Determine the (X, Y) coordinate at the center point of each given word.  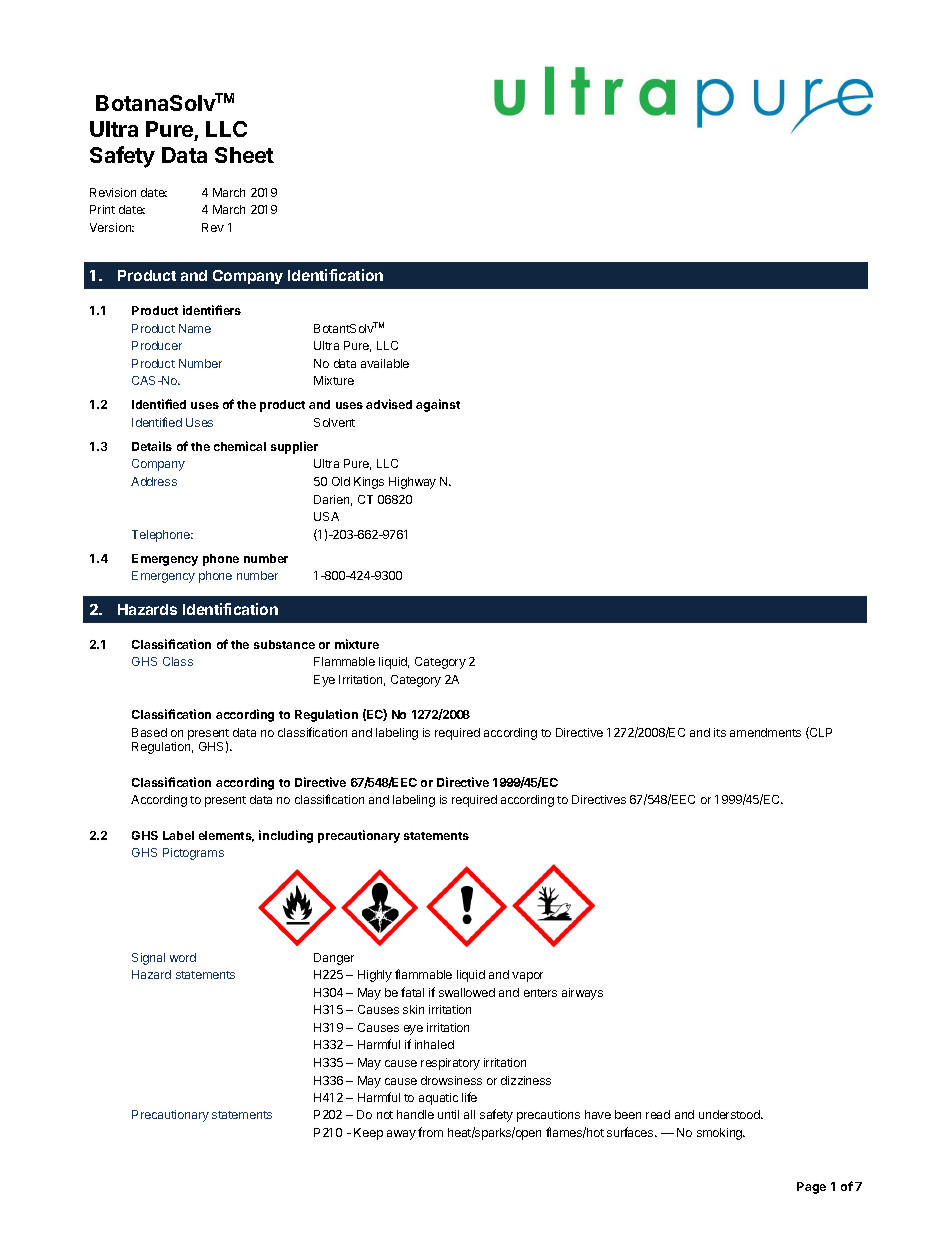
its (720, 732)
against (438, 405)
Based (149, 732)
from (430, 1132)
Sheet (244, 155)
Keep (368, 1134)
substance (284, 644)
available (385, 363)
